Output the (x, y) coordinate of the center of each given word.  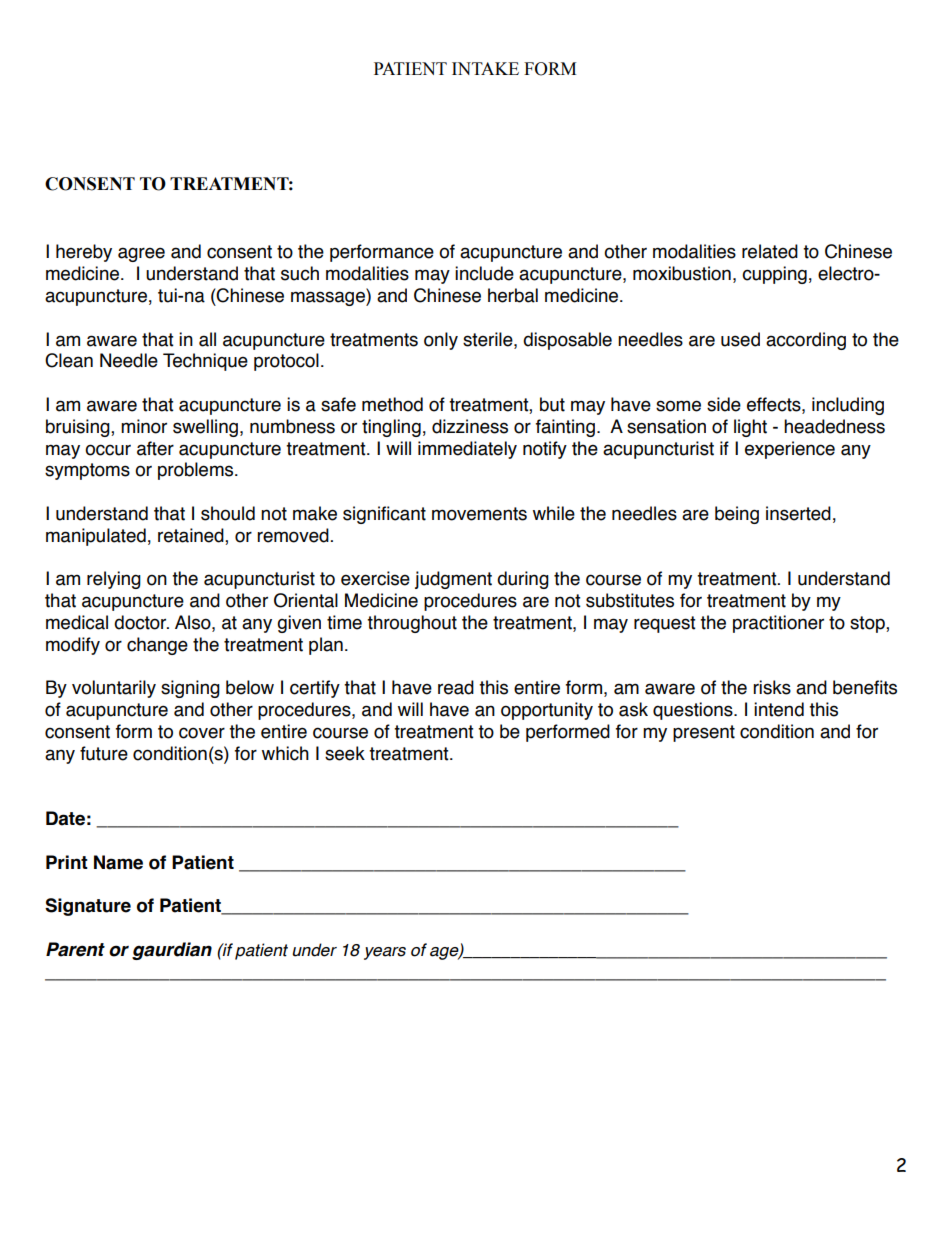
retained (192, 536)
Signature (88, 907)
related (770, 251)
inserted (798, 513)
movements (479, 514)
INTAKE (485, 68)
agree (141, 254)
